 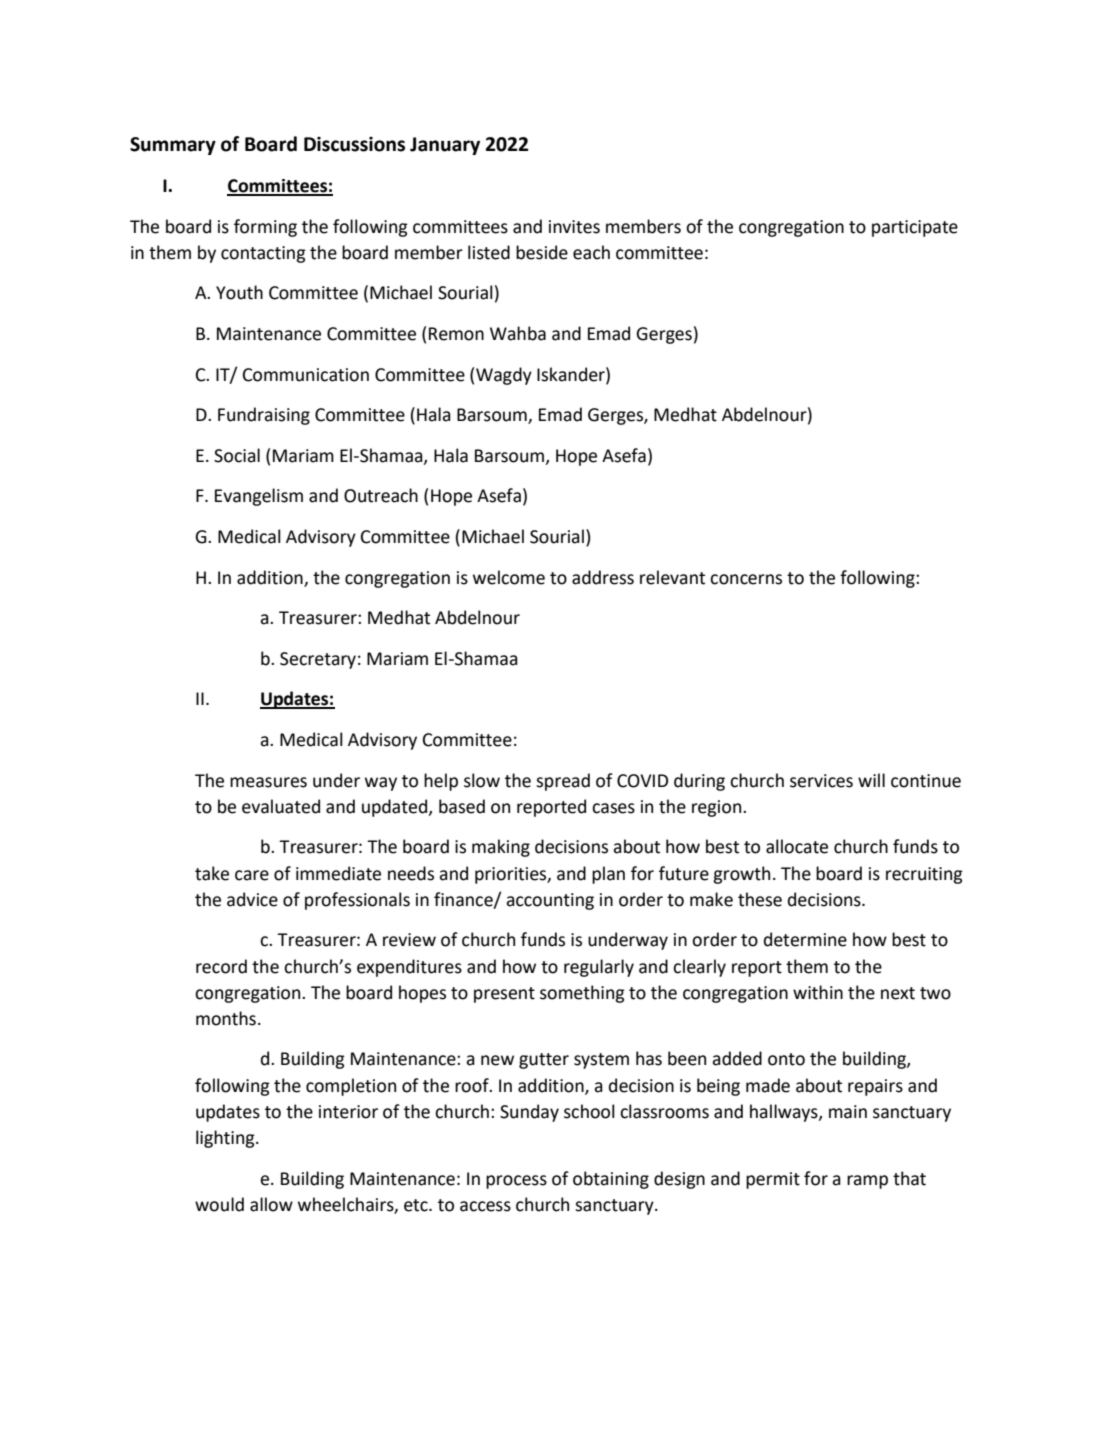 What do you see at coordinates (603, 577) in the document?
I see `address` at bounding box center [603, 577].
